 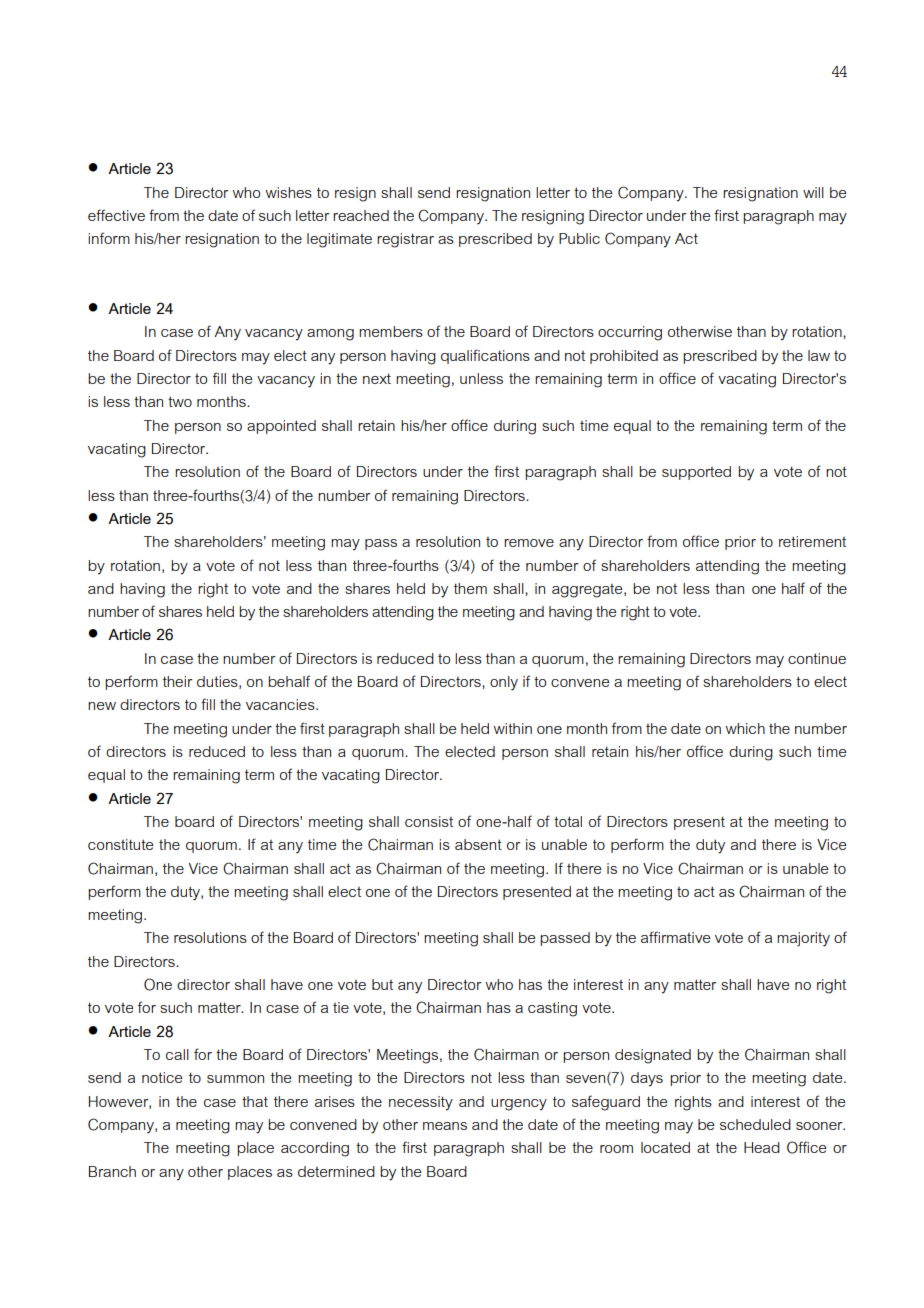 I want to click on will, so click(x=813, y=192).
